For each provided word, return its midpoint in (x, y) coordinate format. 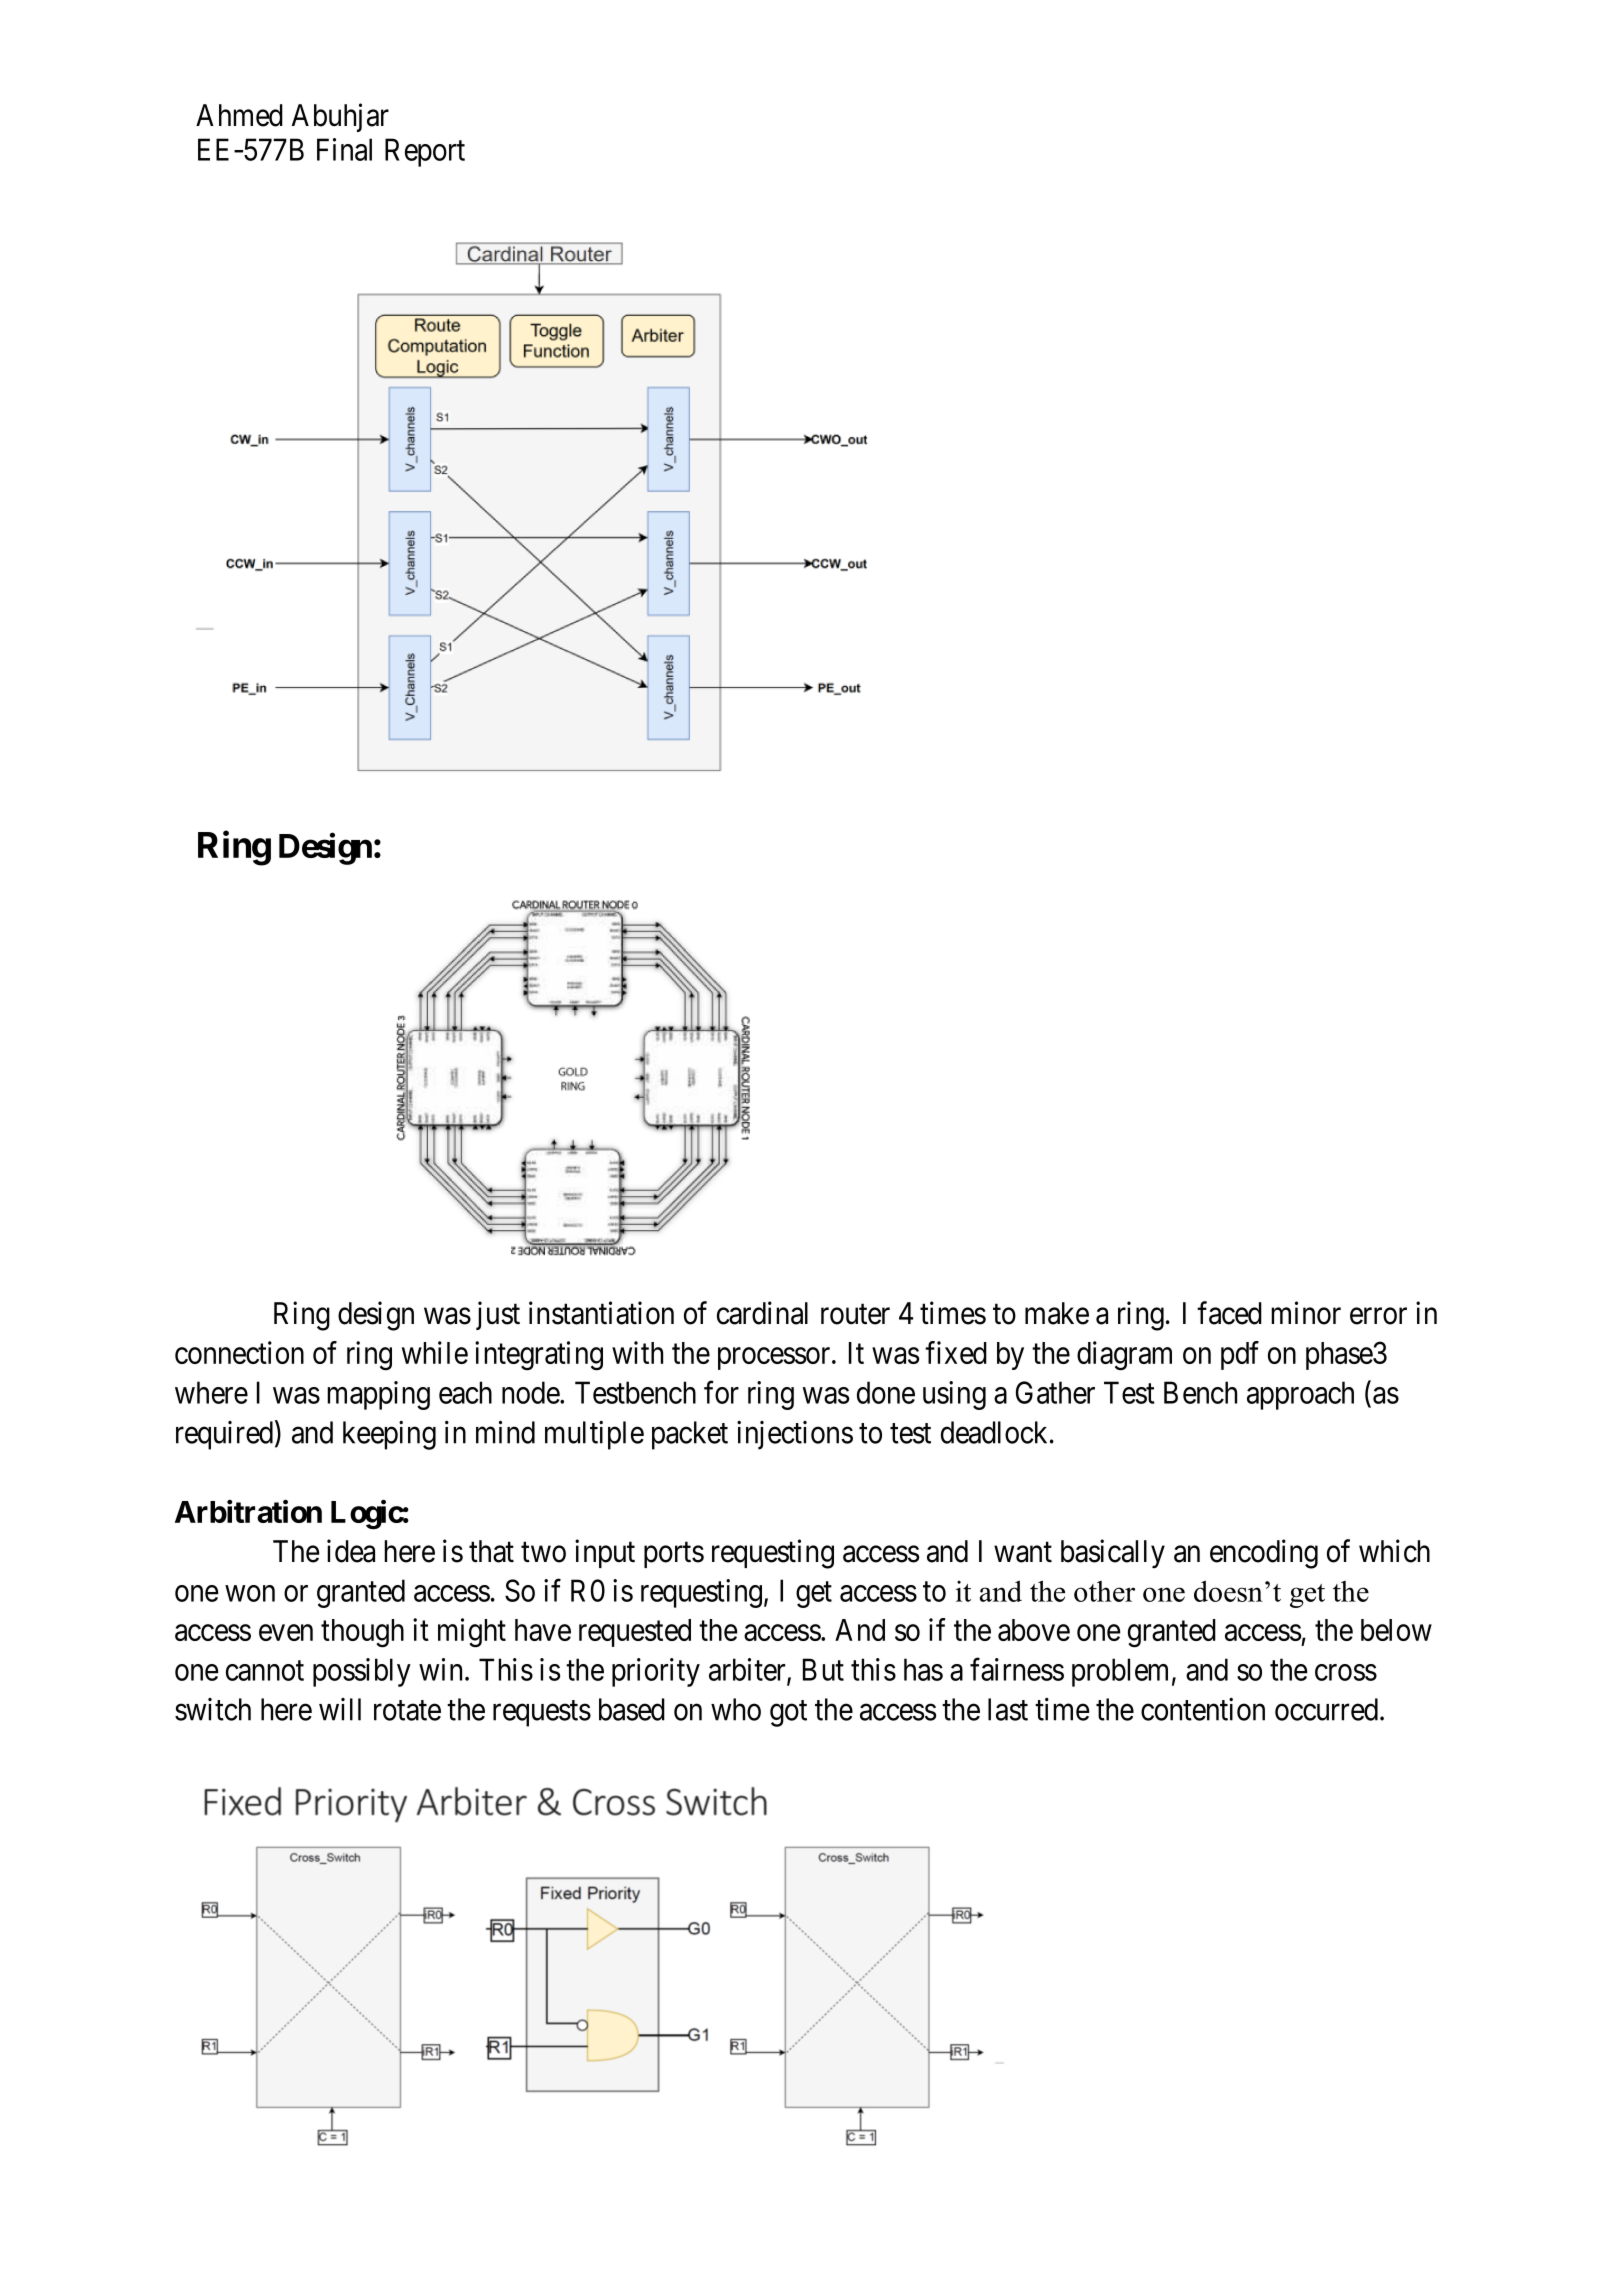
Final (344, 149)
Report (425, 152)
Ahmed (239, 115)
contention (1203, 1709)
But (823, 1669)
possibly (362, 1672)
